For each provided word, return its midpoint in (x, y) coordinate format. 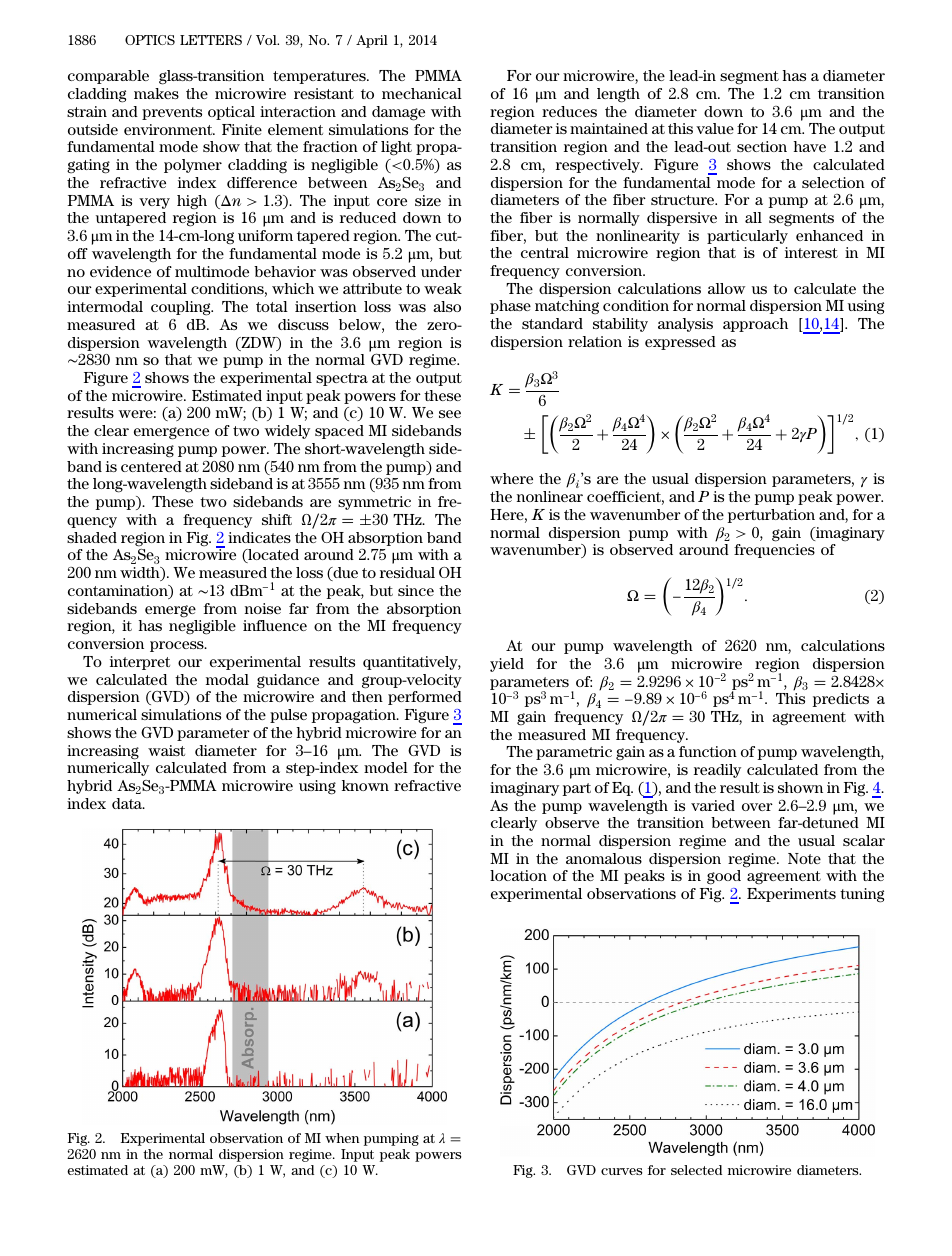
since (416, 590)
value (715, 128)
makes (156, 93)
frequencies (774, 551)
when (342, 1138)
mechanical (422, 93)
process (178, 646)
